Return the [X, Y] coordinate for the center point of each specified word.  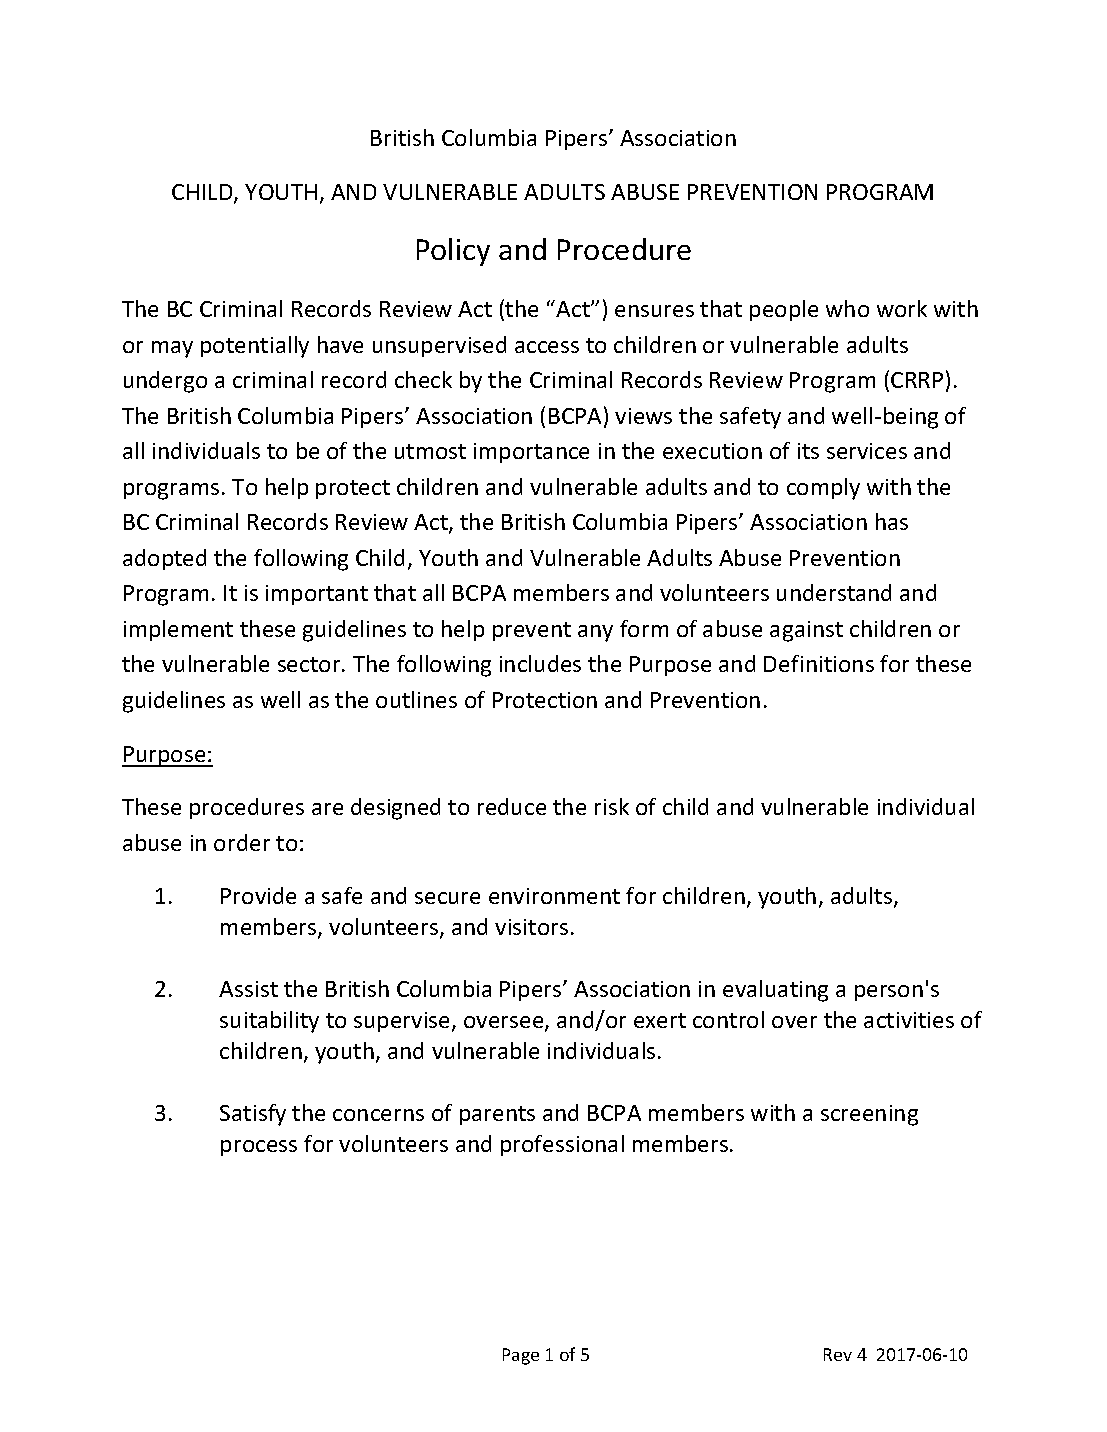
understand [834, 592]
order [242, 842]
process [259, 1148]
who [847, 308]
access [547, 347]
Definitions [819, 663]
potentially [255, 347]
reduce [512, 806]
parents [497, 1115]
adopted [164, 559]
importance [531, 453]
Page [521, 1356]
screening [869, 1115]
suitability [269, 1022]
